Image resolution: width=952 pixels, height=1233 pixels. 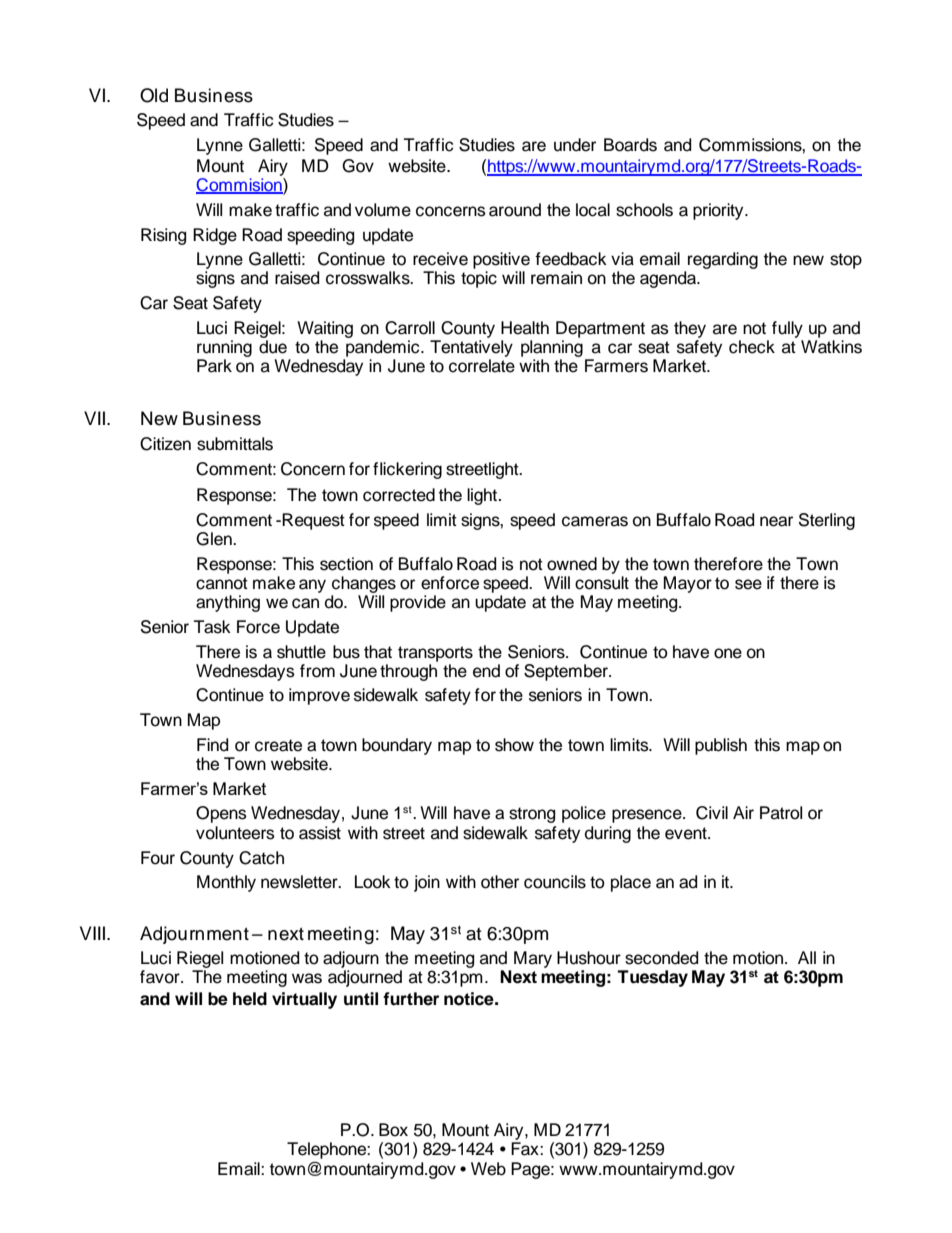 What do you see at coordinates (212, 627) in the screenshot?
I see `Task` at bounding box center [212, 627].
